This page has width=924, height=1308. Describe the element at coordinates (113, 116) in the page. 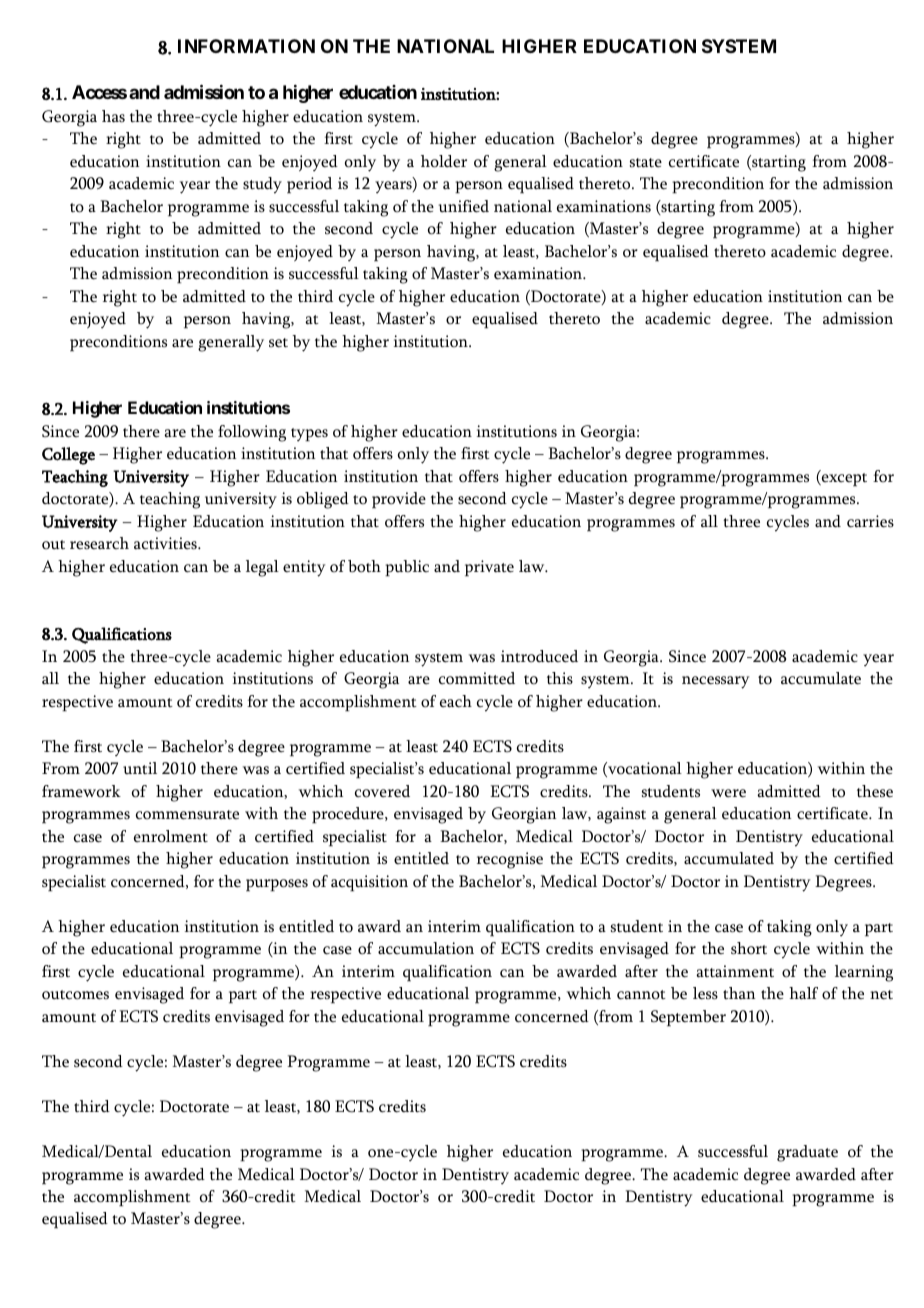

I see `has` at that location.
